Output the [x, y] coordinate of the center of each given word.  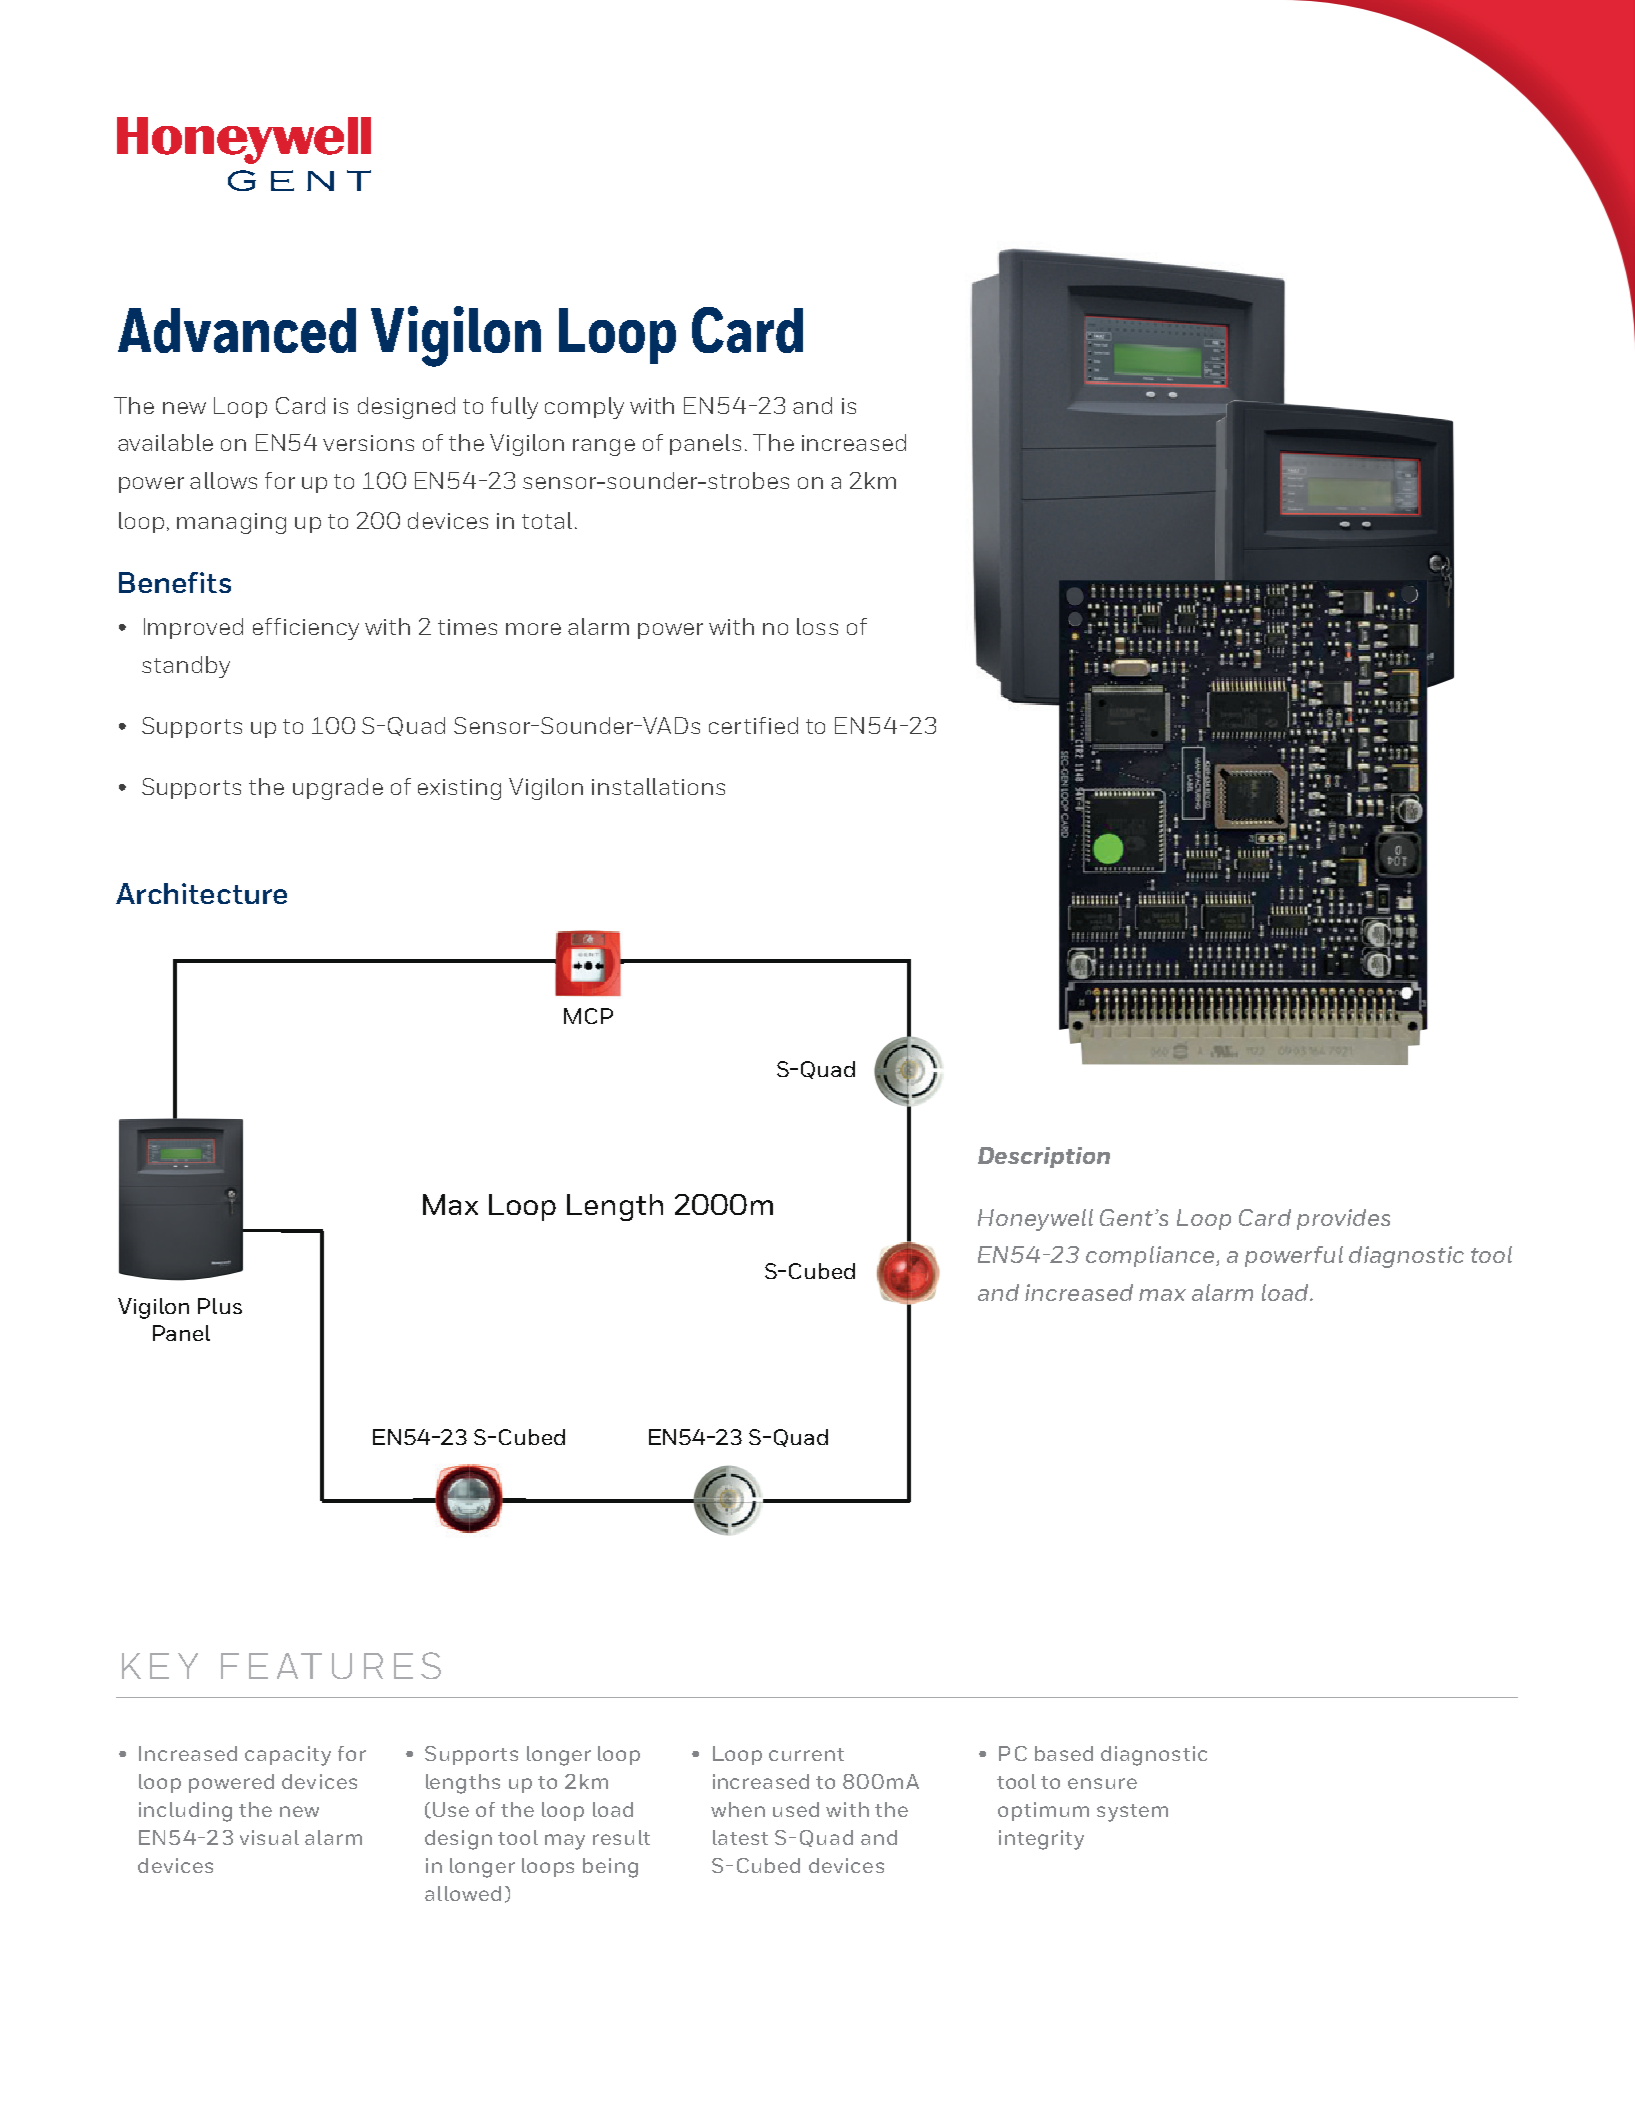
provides [1343, 1219]
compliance [1151, 1256]
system [1132, 1813]
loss [817, 626]
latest [740, 1837]
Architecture [201, 893]
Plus [220, 1306]
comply [584, 408]
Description [1044, 1157]
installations [658, 786]
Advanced [237, 330]
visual [269, 1837]
